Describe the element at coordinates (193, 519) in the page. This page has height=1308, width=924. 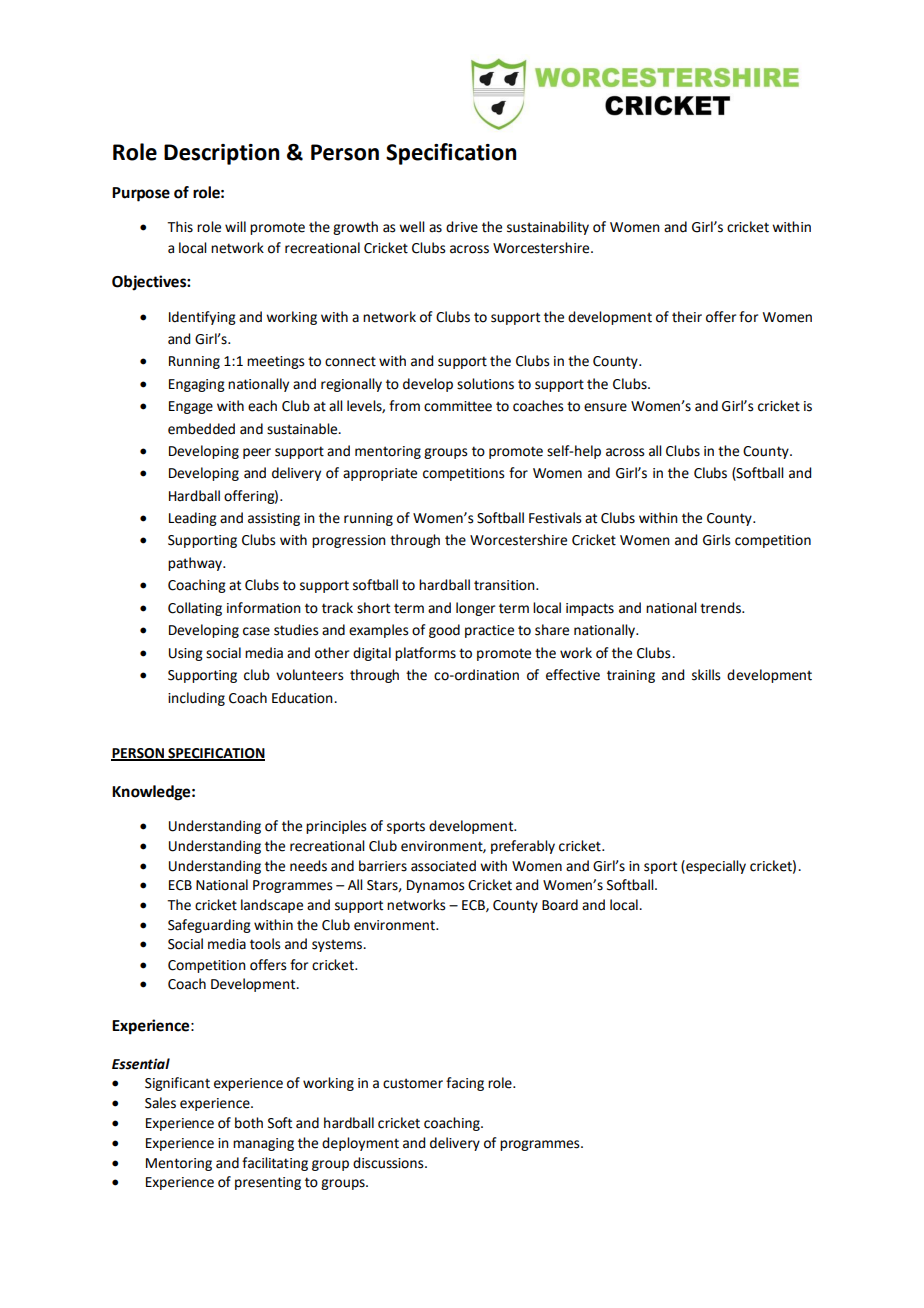
I see `Leading` at that location.
